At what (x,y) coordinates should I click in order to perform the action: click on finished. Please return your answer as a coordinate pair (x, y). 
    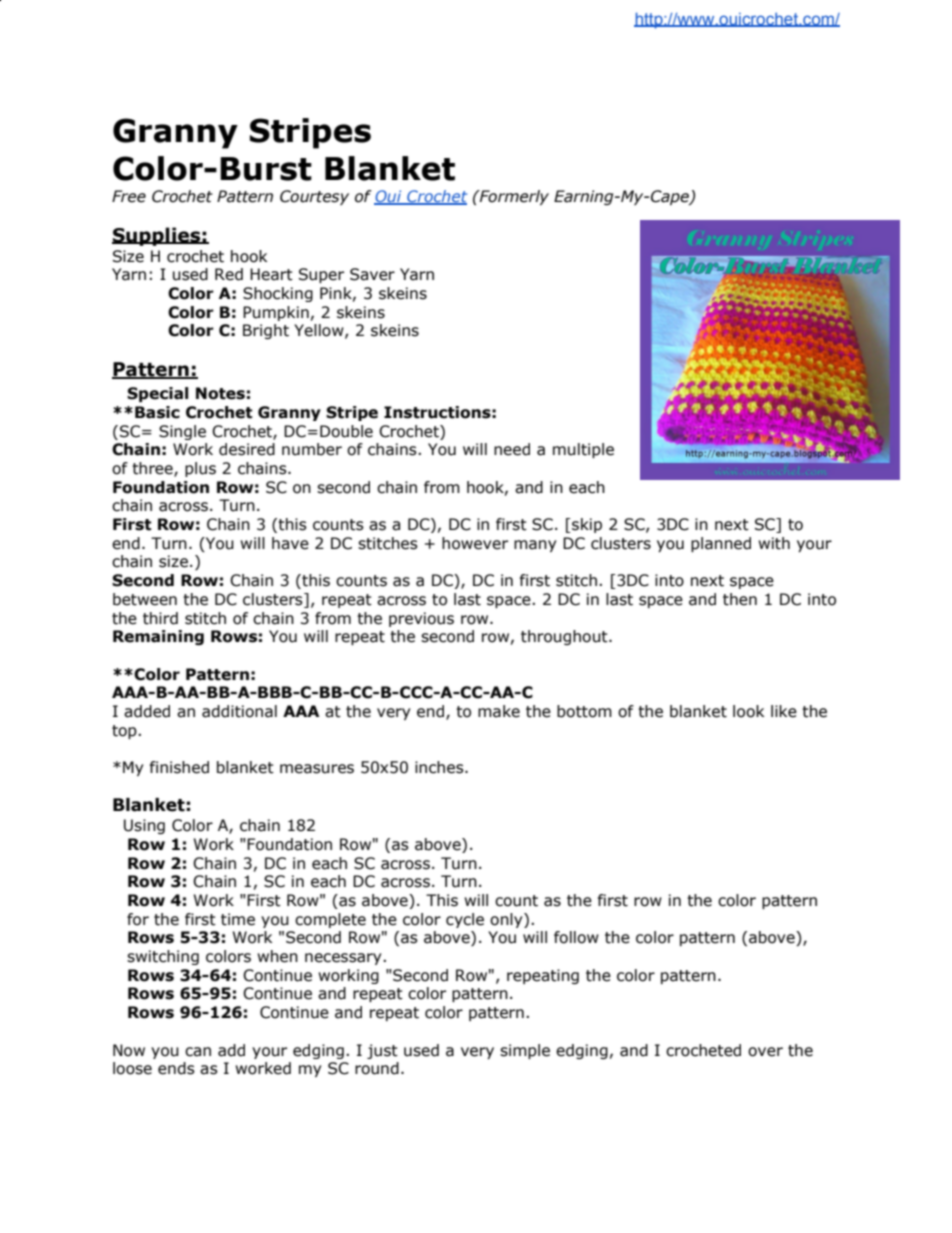
    Looking at the image, I should click on (179, 767).
